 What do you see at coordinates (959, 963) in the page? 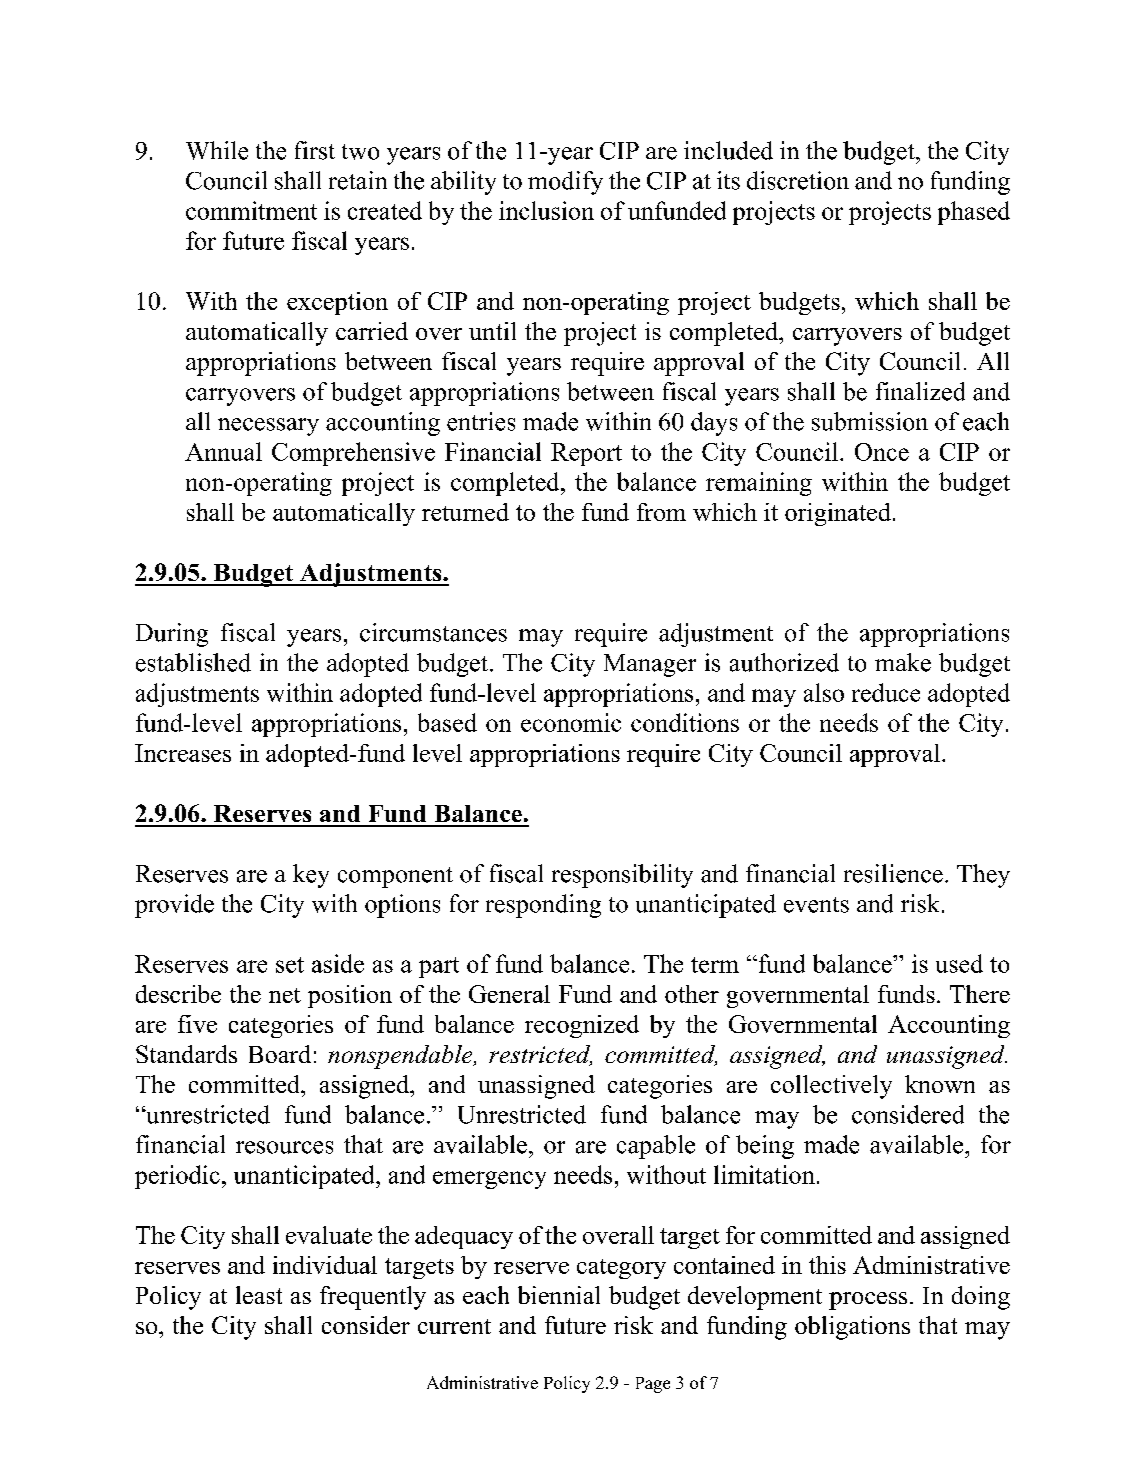
I see `used` at bounding box center [959, 963].
